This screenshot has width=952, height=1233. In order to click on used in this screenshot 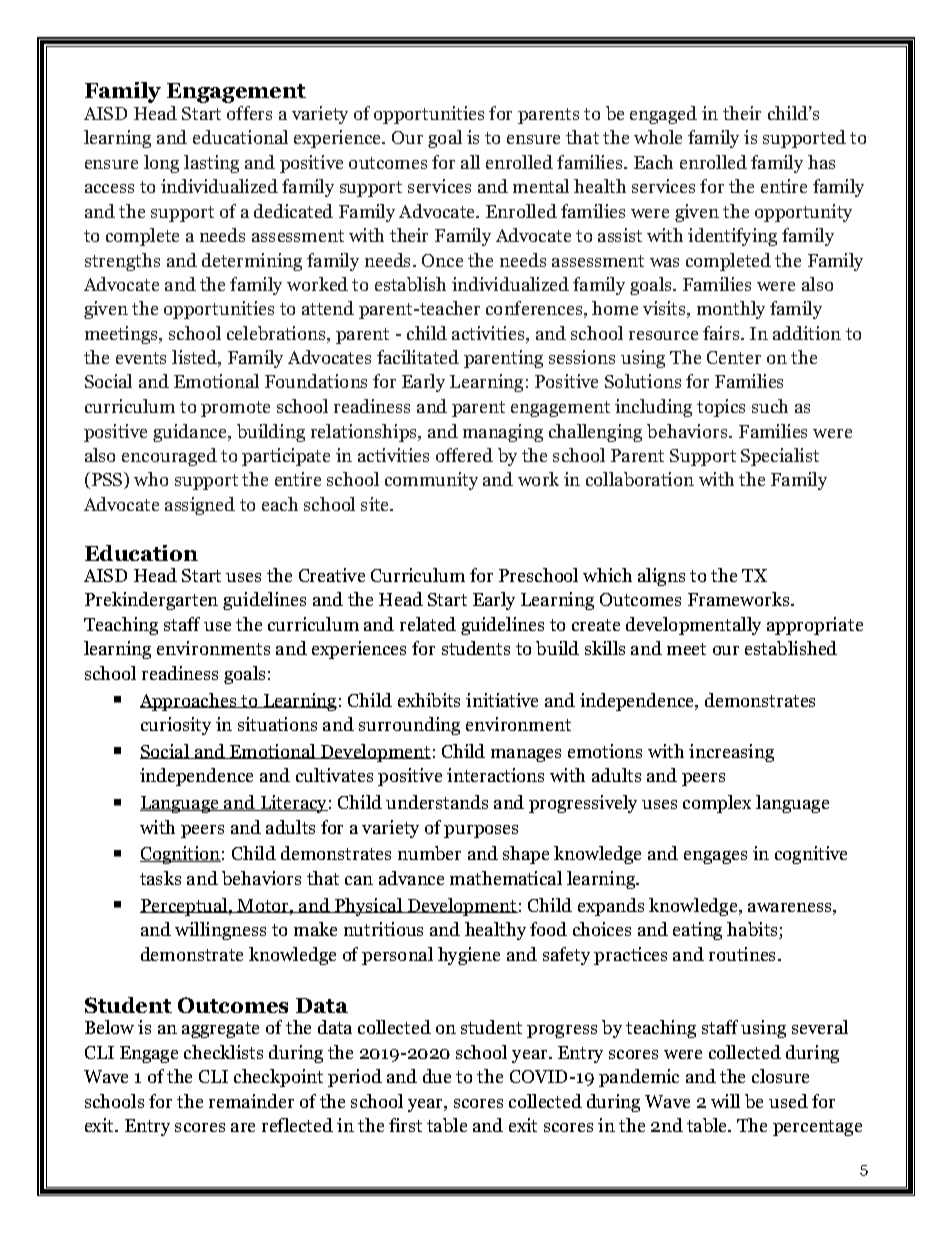, I will do `click(788, 1101)`.
